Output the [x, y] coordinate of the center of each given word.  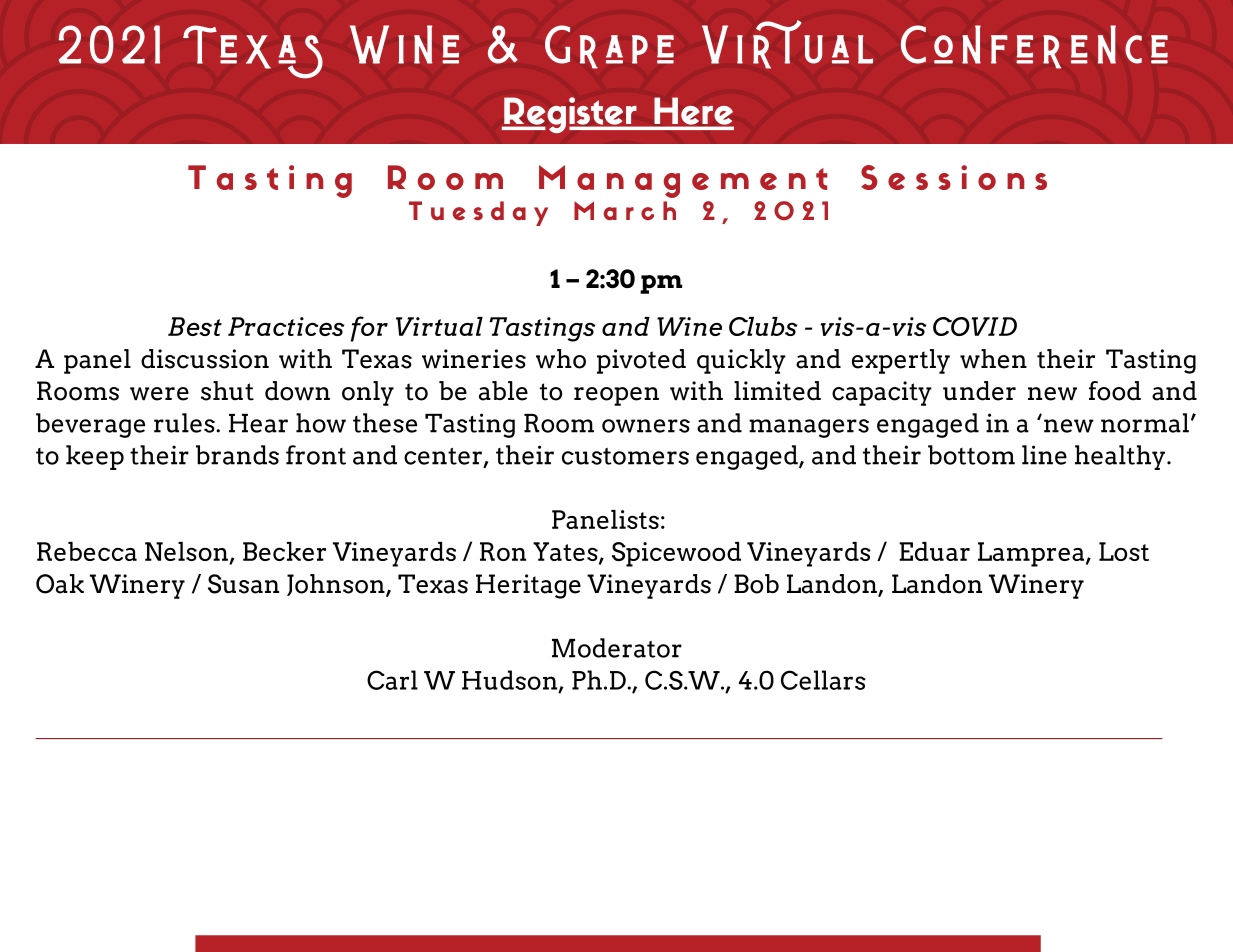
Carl [392, 680]
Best [195, 326]
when [993, 359]
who [561, 359]
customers [625, 456]
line [1044, 455]
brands [237, 455]
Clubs [763, 326]
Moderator [617, 648]
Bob [756, 584]
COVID [975, 326]
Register [570, 115]
